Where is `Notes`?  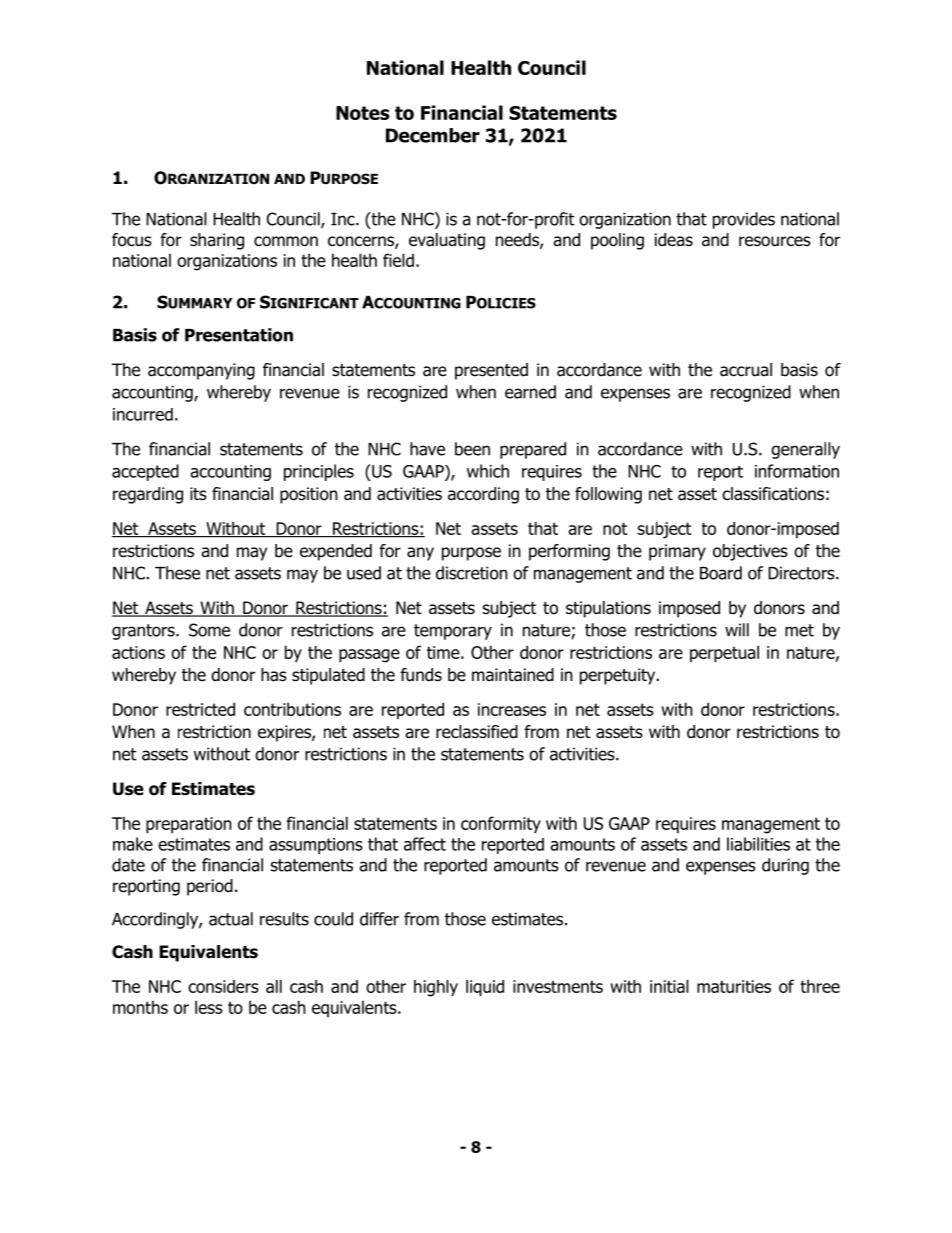
Notes is located at coordinates (363, 113).
